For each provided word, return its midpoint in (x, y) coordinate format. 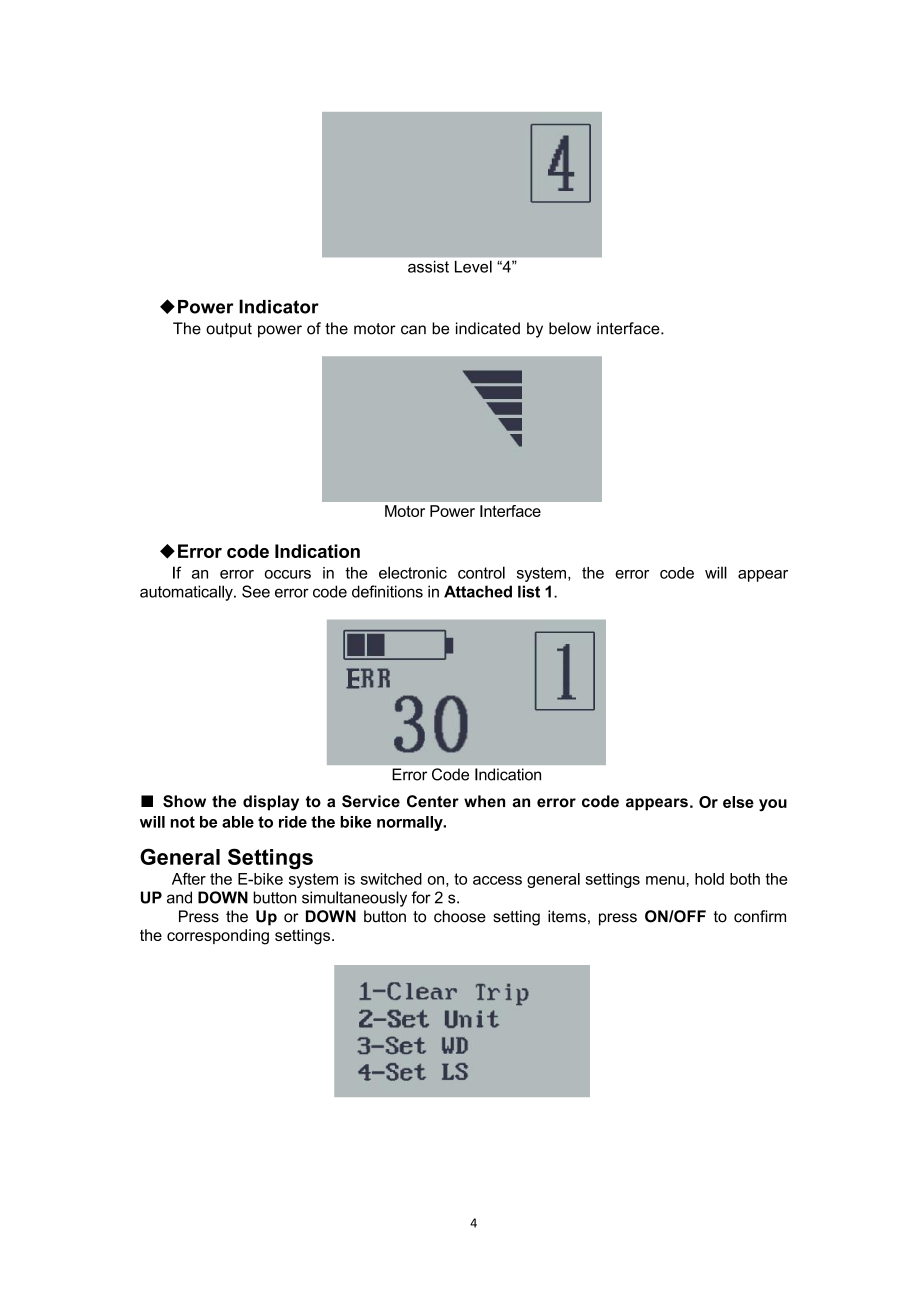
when (484, 801)
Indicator (279, 306)
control (481, 572)
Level (473, 267)
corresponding (218, 937)
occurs (288, 574)
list (529, 591)
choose (460, 916)
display (271, 803)
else (738, 802)
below (570, 328)
